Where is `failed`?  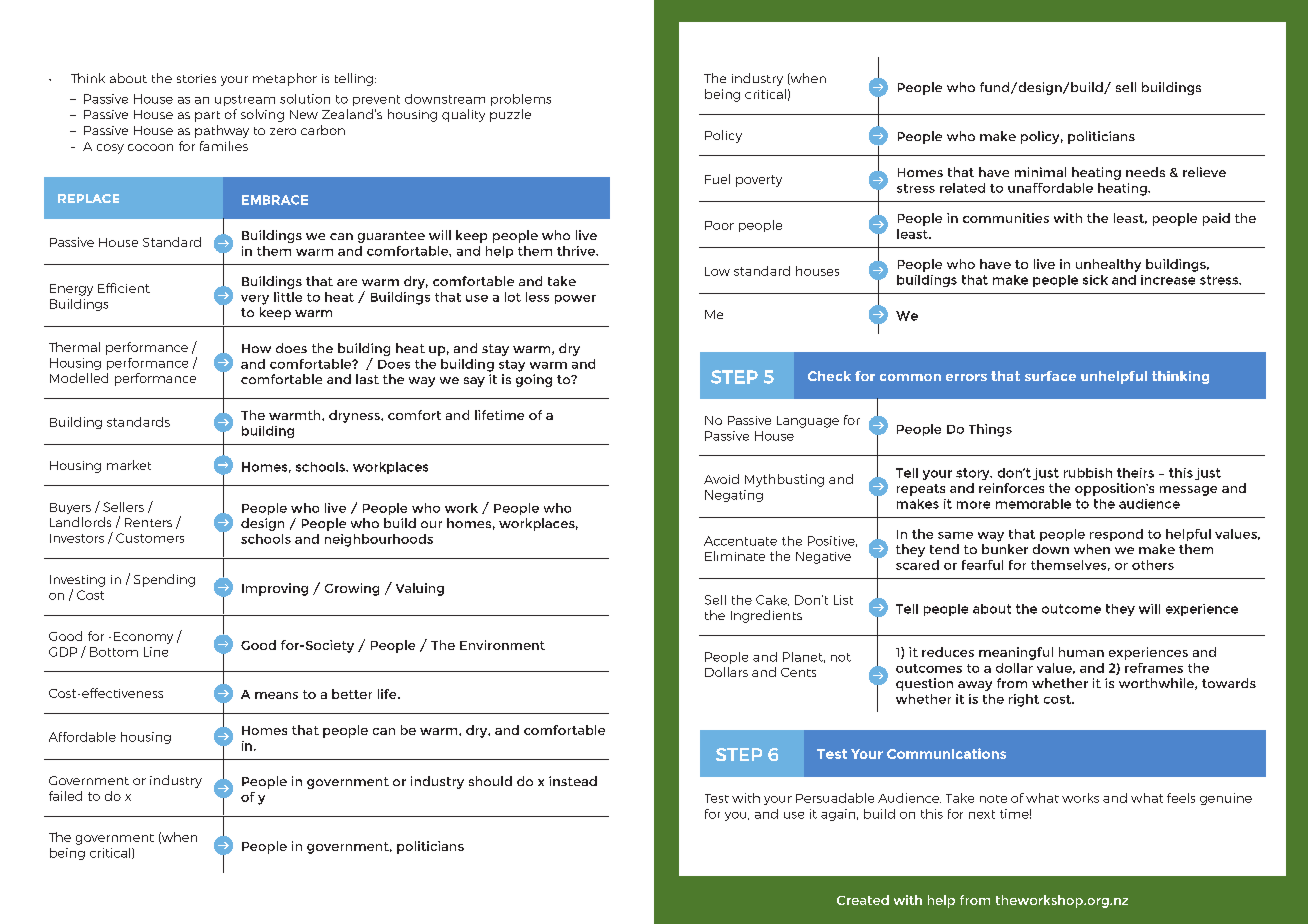 failed is located at coordinates (65, 796).
